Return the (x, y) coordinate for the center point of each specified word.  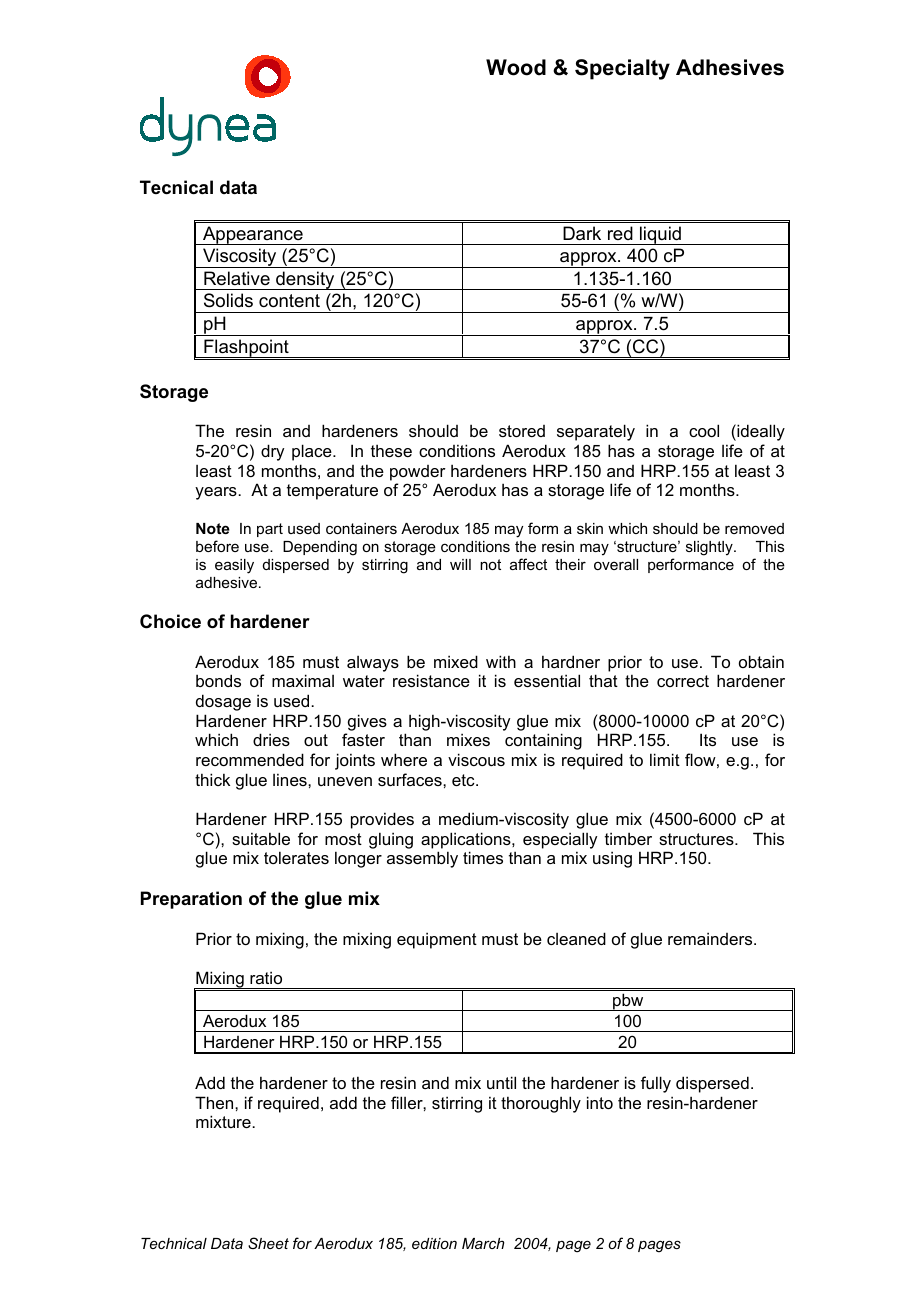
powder (418, 473)
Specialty (622, 69)
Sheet (268, 1243)
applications (467, 840)
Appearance (253, 235)
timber (628, 838)
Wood (516, 67)
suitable (261, 838)
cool (704, 430)
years (217, 493)
